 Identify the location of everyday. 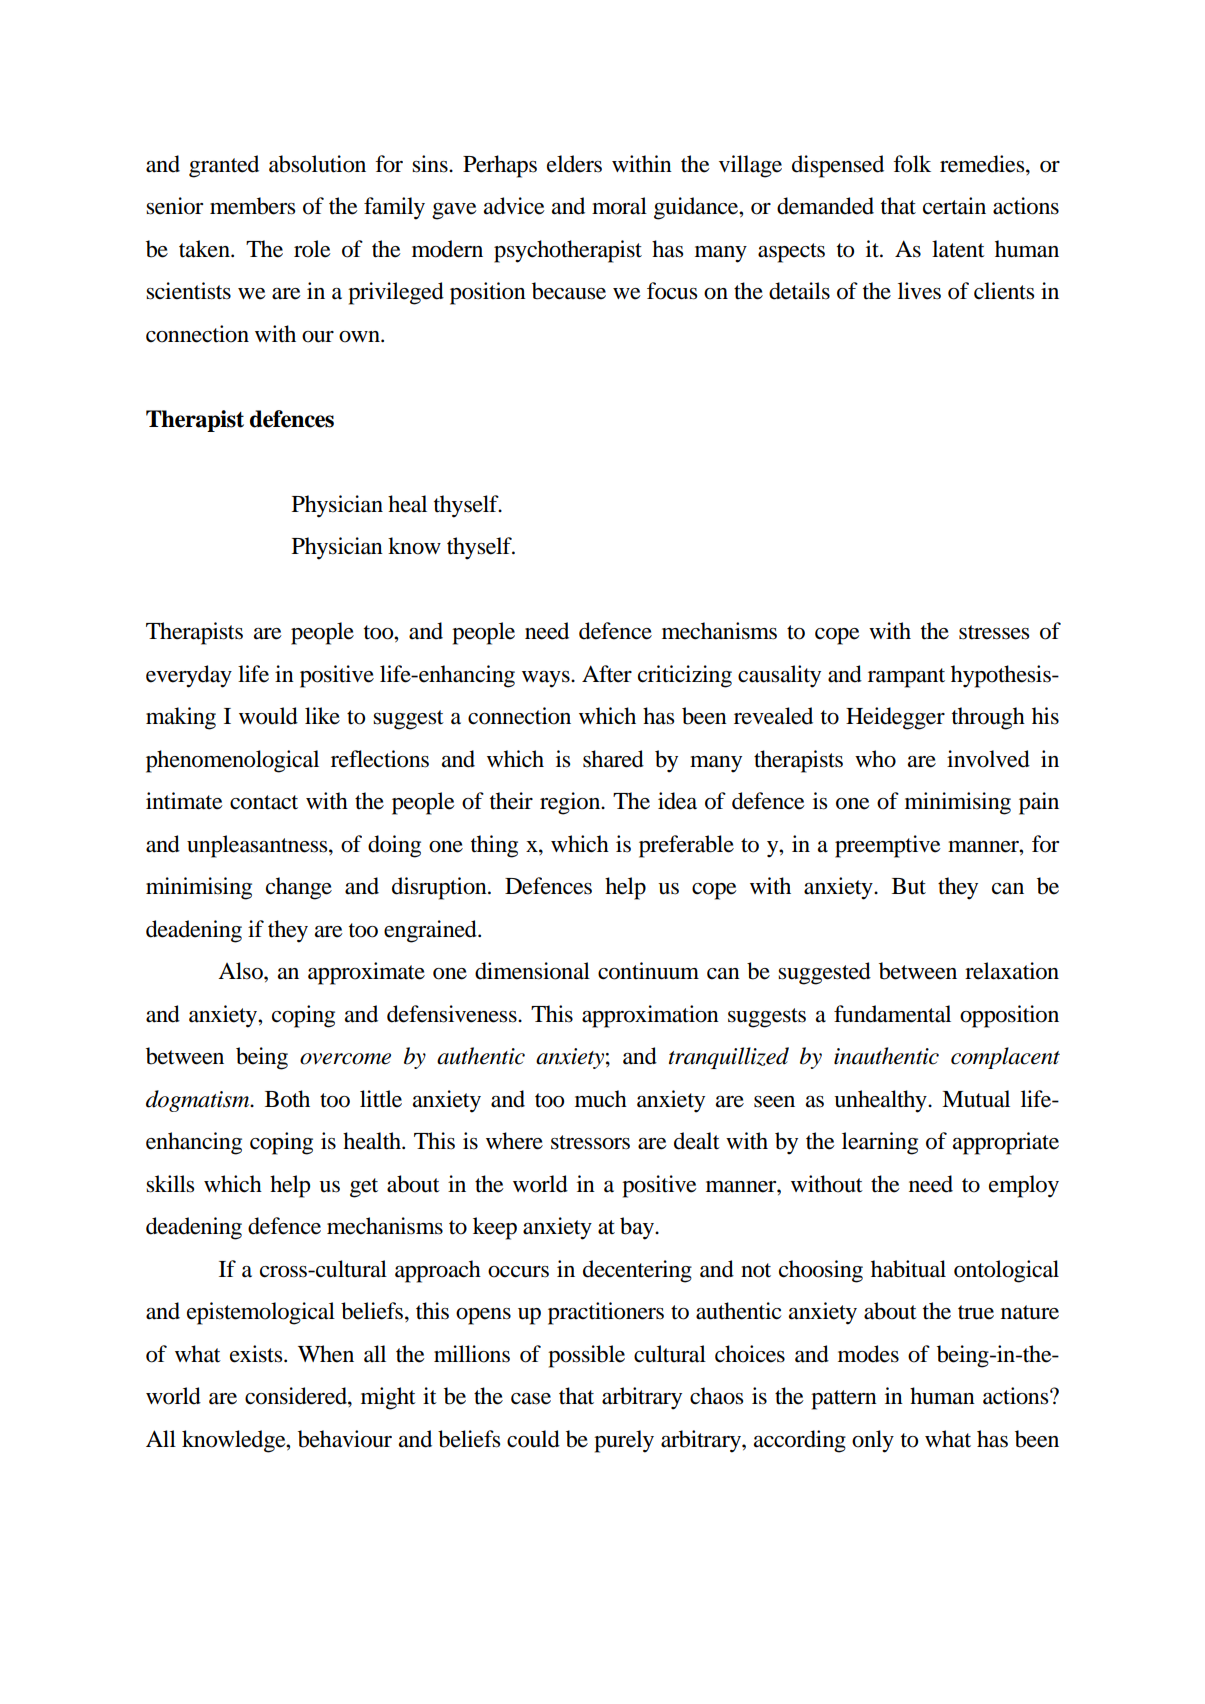
(189, 676).
